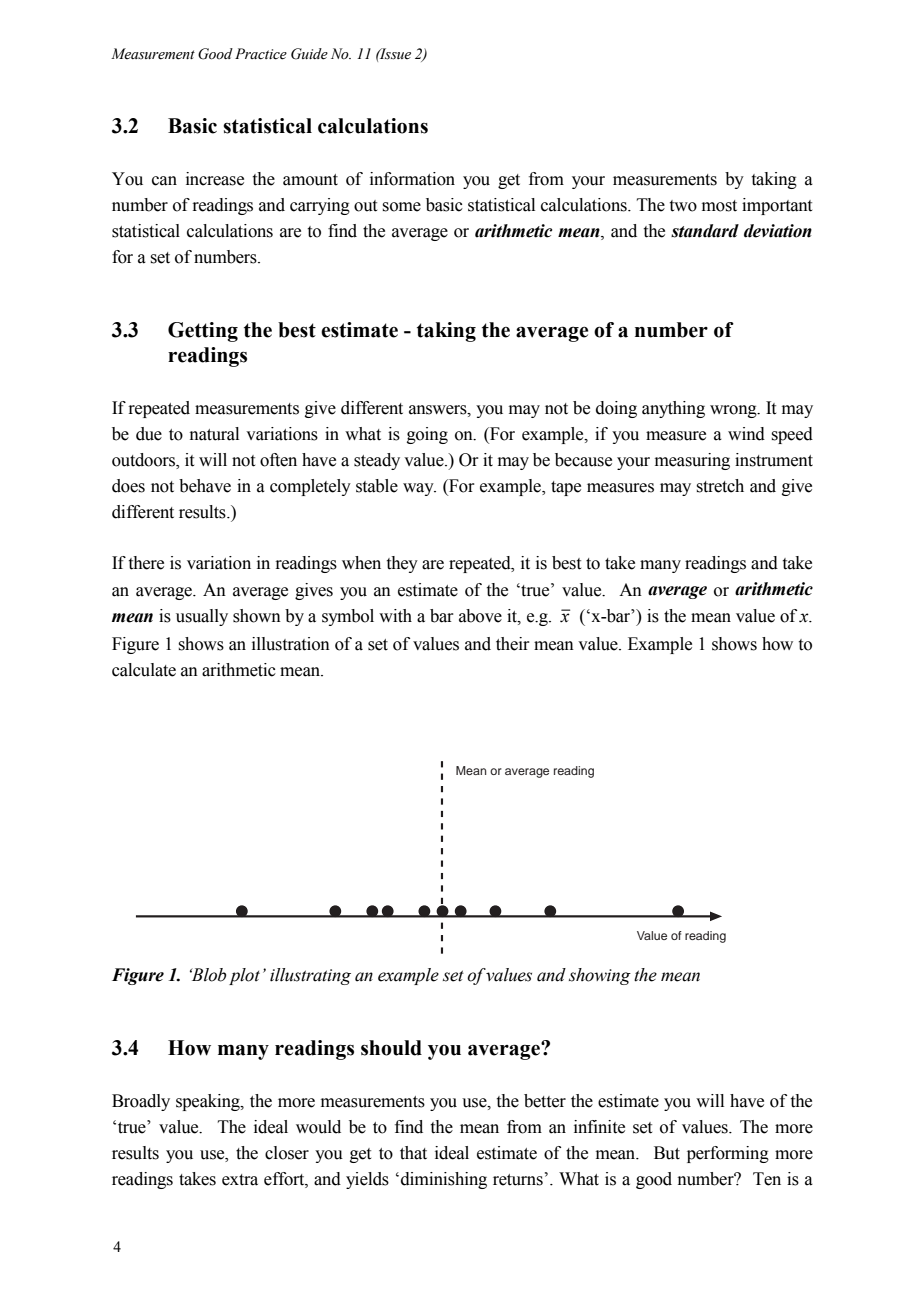 Image resolution: width=924 pixels, height=1308 pixels. What do you see at coordinates (444, 1180) in the document?
I see `diminishing` at bounding box center [444, 1180].
